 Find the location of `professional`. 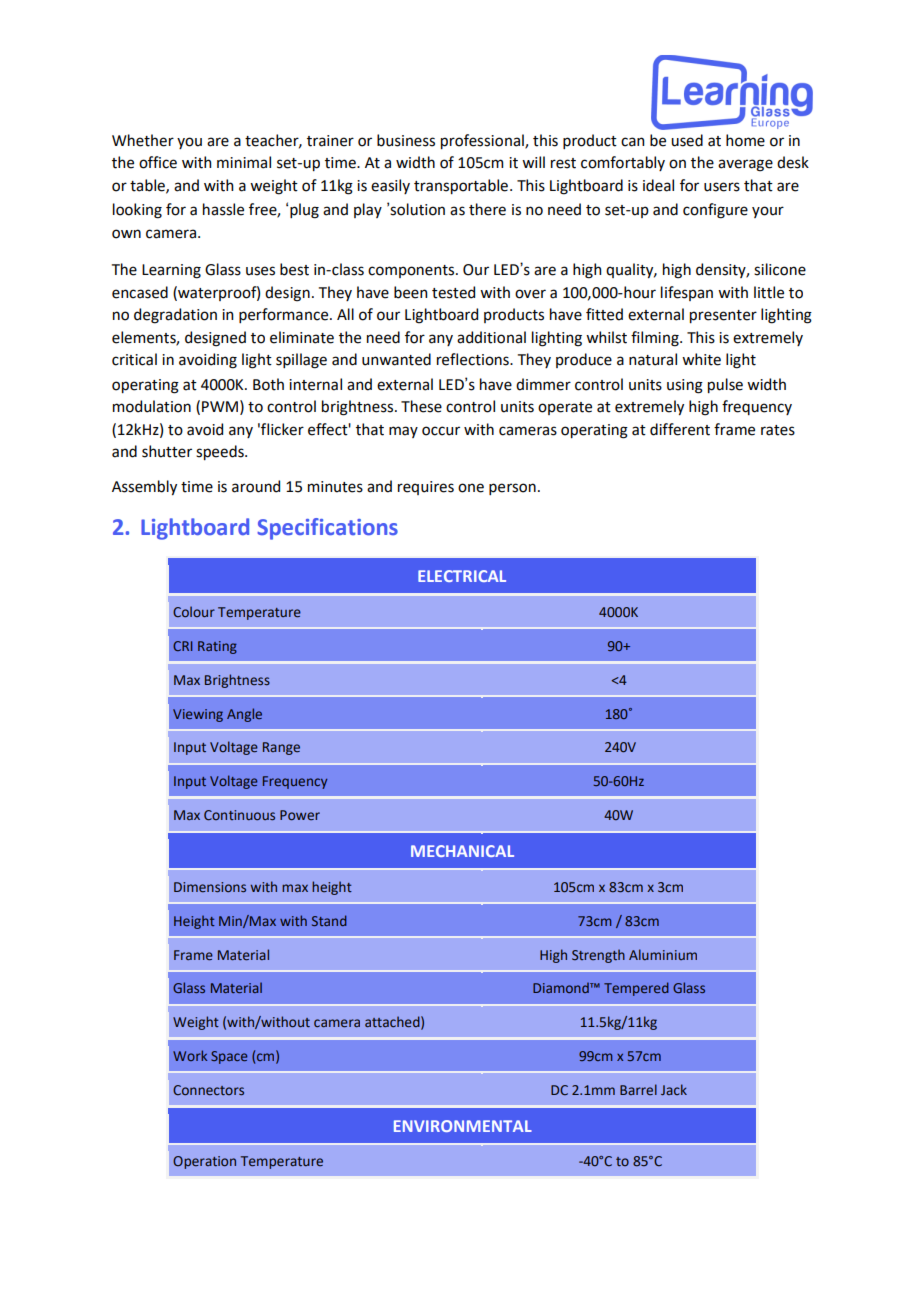

professional is located at coordinates (483, 141).
